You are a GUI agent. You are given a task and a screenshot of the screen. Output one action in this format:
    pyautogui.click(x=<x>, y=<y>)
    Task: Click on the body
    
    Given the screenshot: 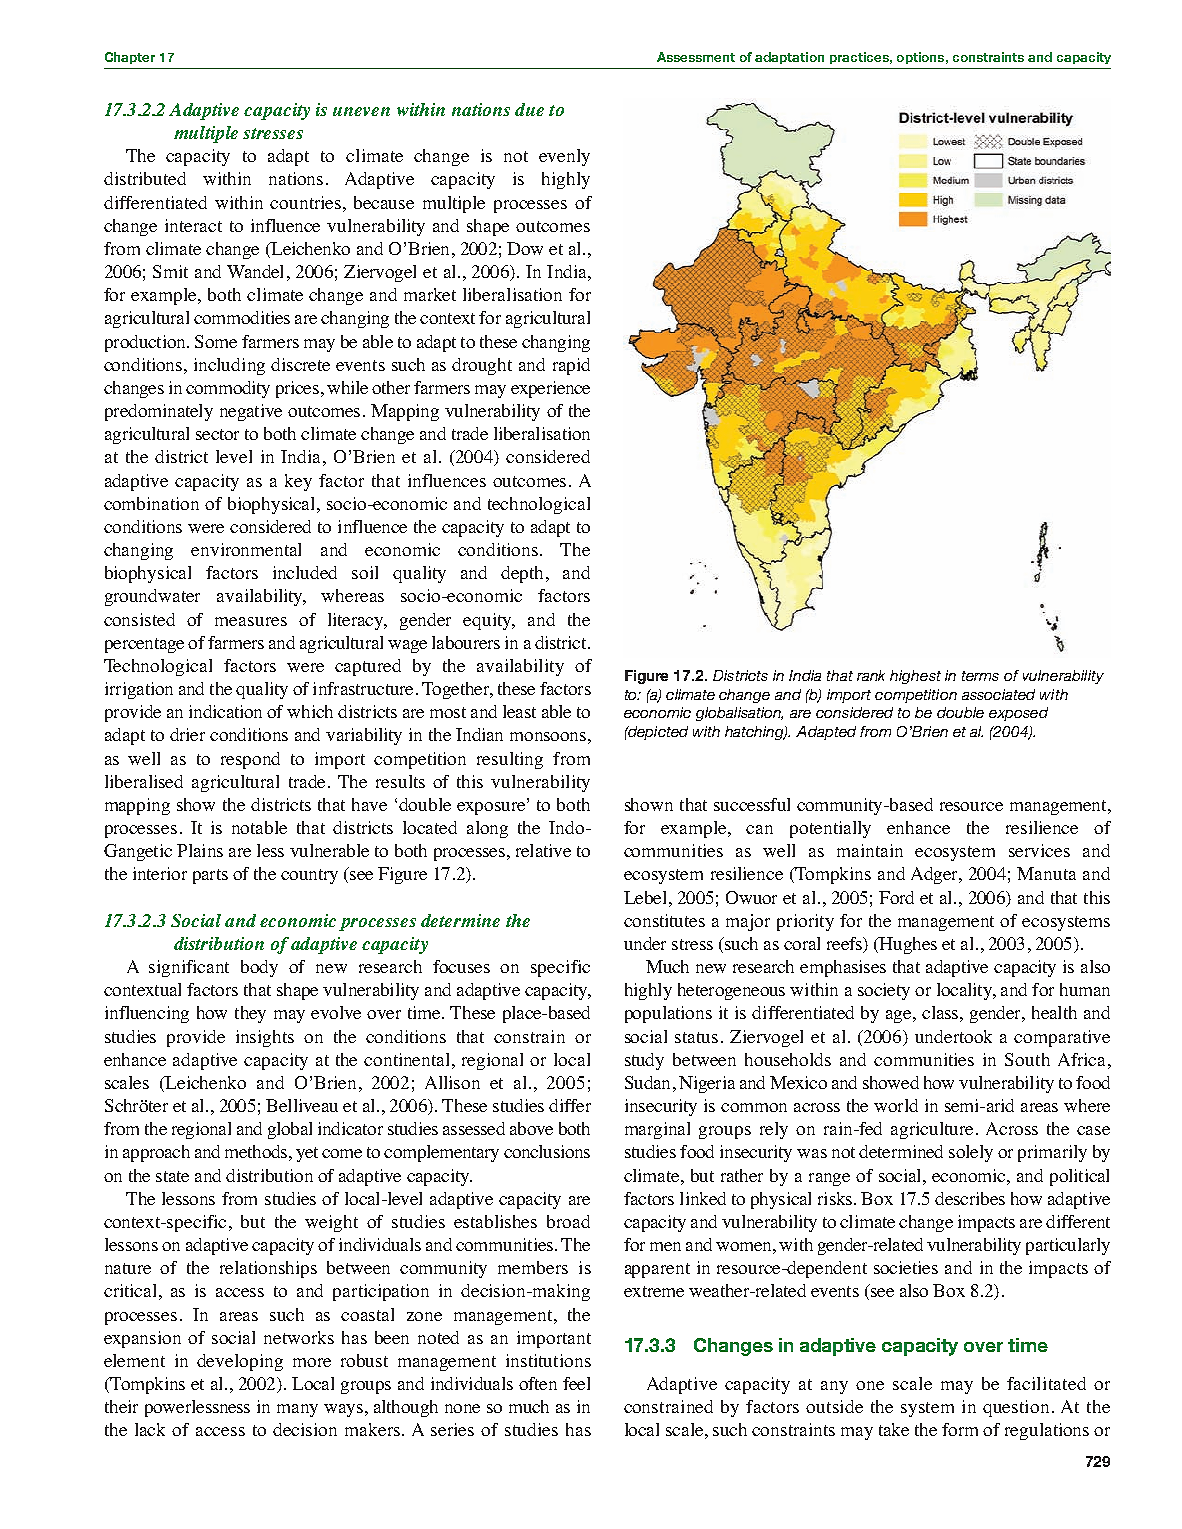 What is the action you would take?
    pyautogui.click(x=259, y=968)
